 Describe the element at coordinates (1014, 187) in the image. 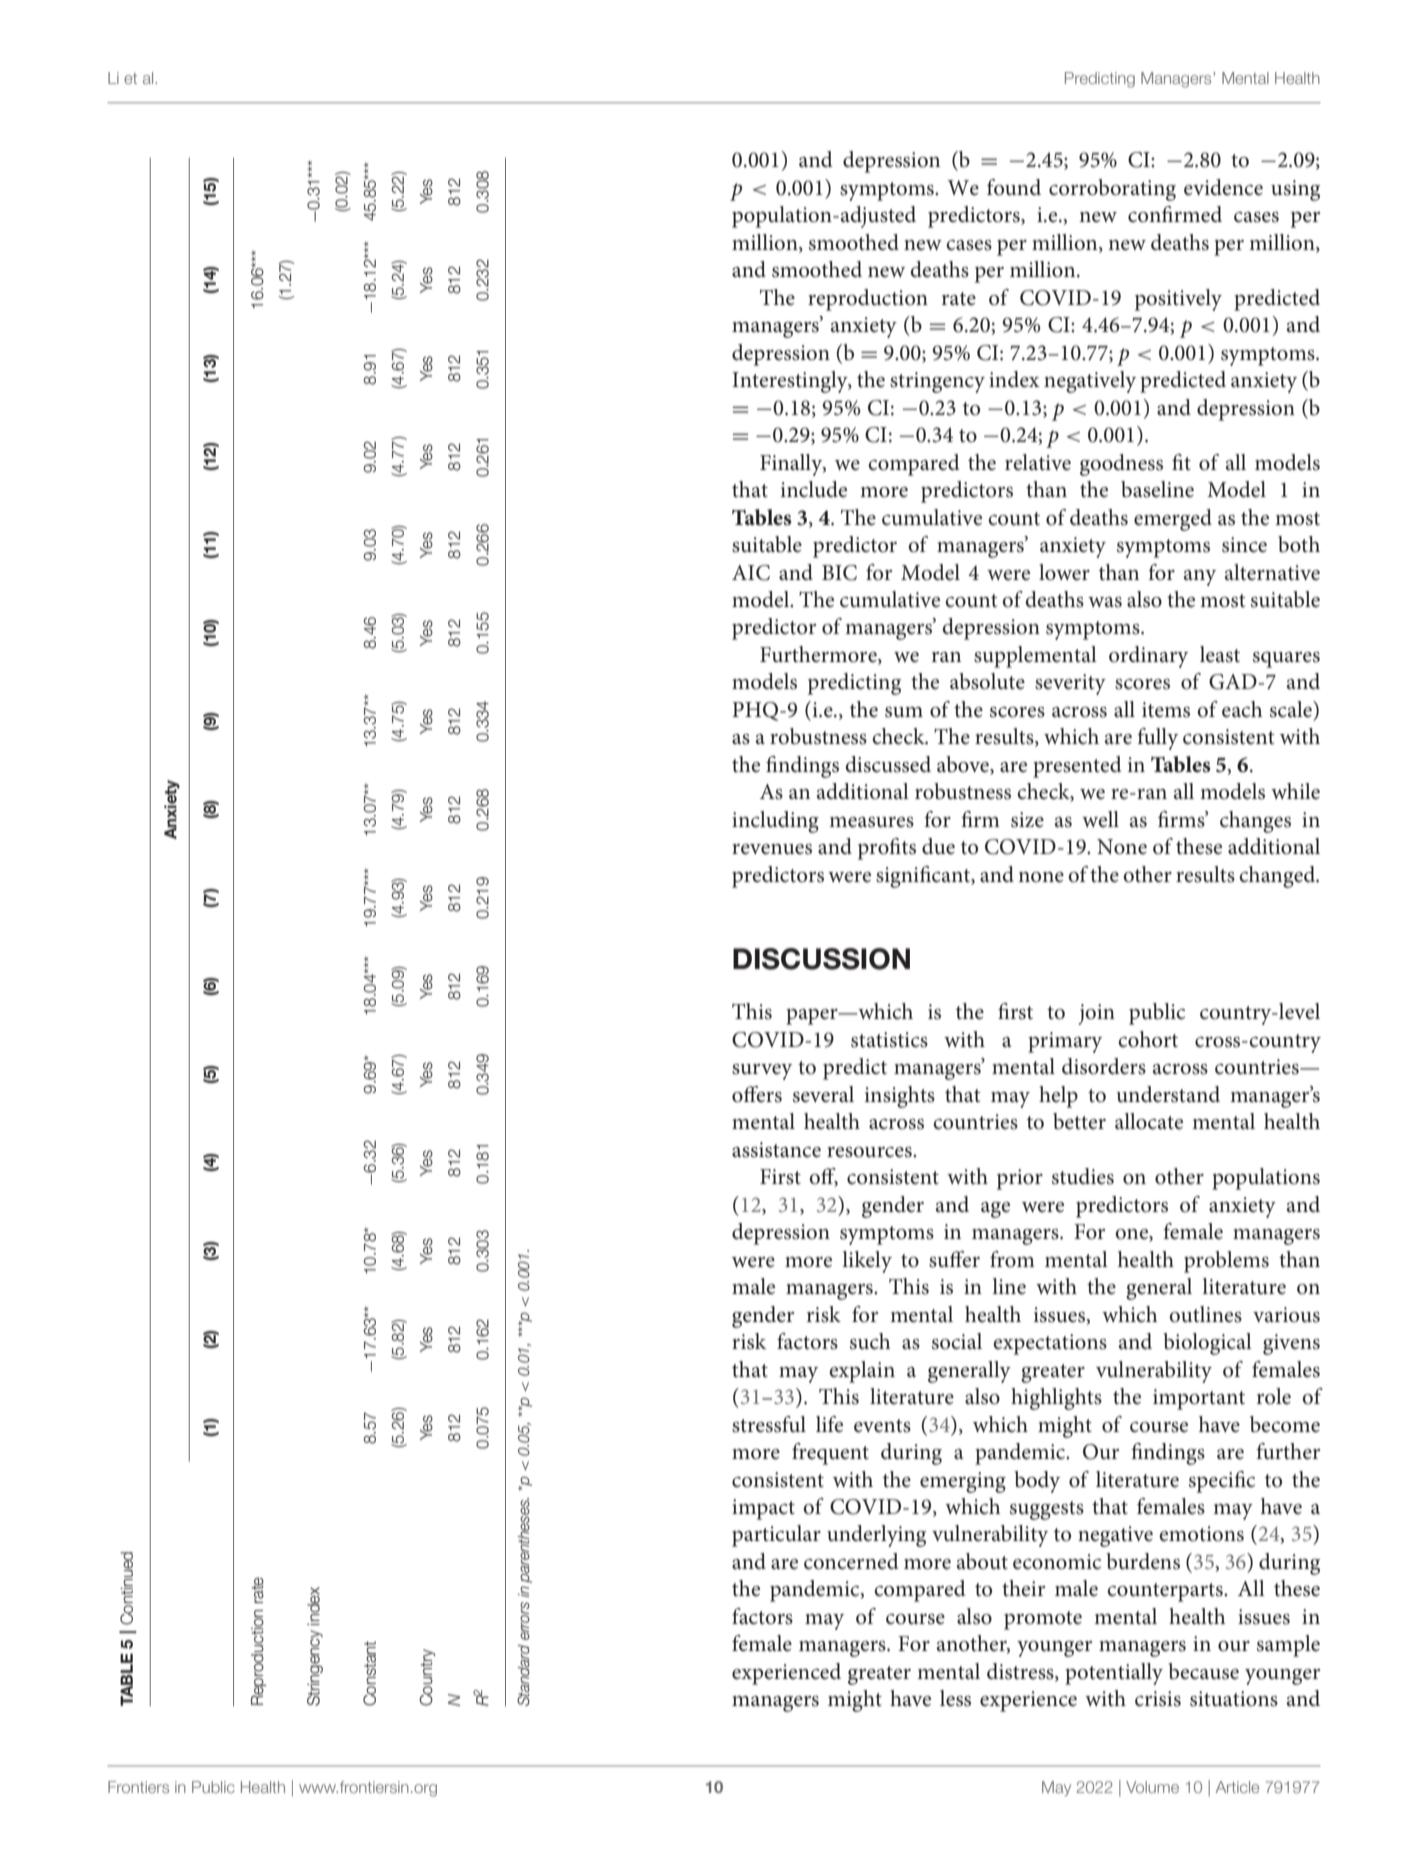

I see `found` at that location.
